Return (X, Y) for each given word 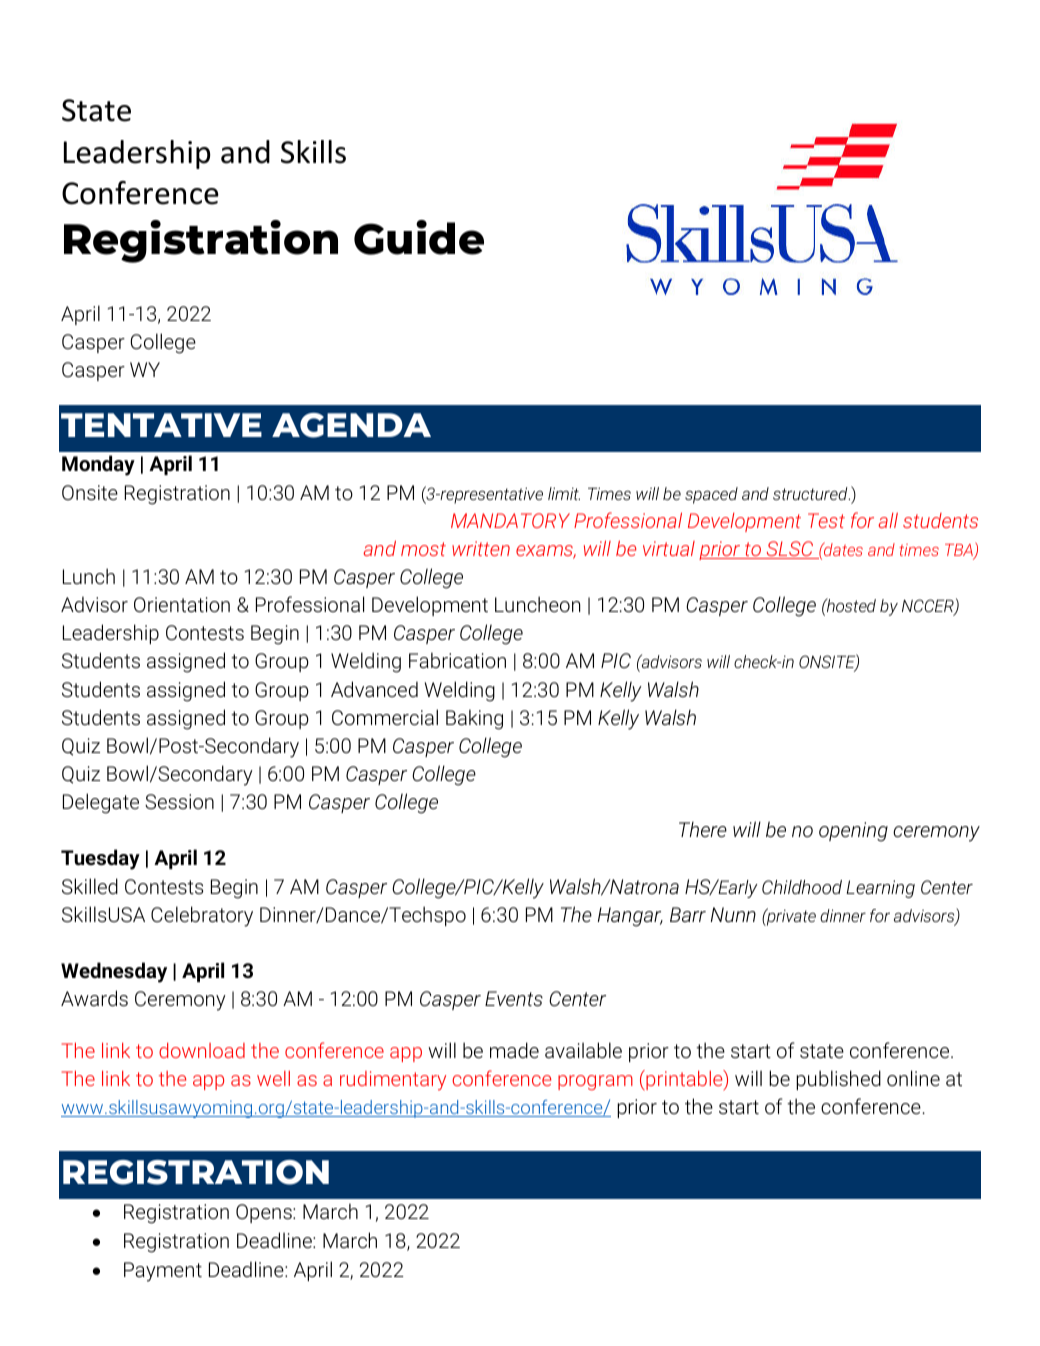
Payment (163, 1272)
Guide (419, 237)
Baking (474, 719)
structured (811, 493)
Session (179, 802)
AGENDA (351, 425)
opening (853, 832)
